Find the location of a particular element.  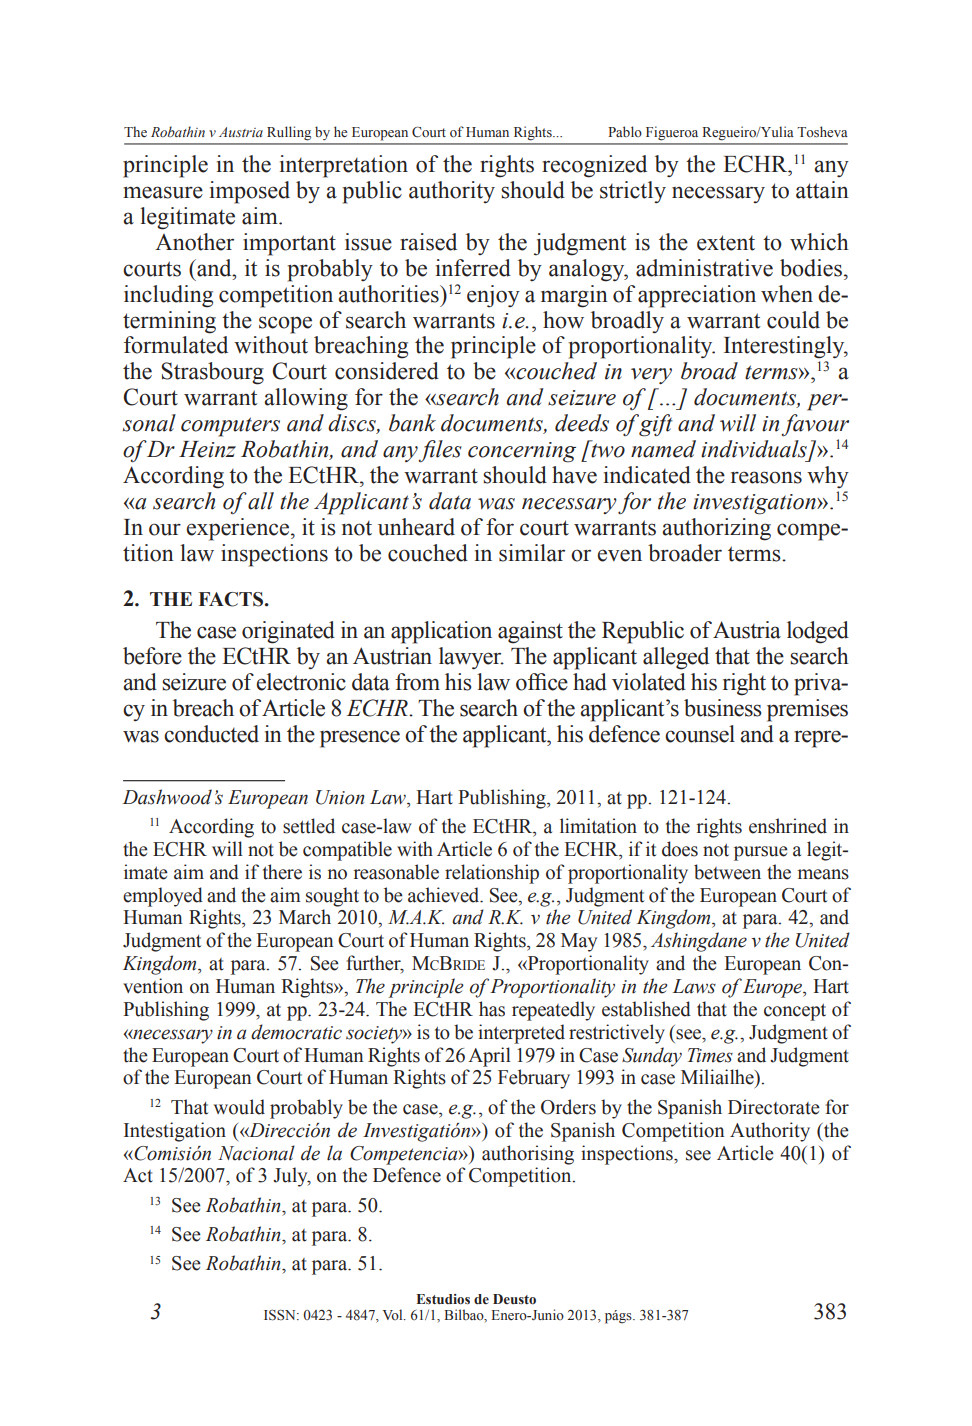

recognized is located at coordinates (594, 166).
